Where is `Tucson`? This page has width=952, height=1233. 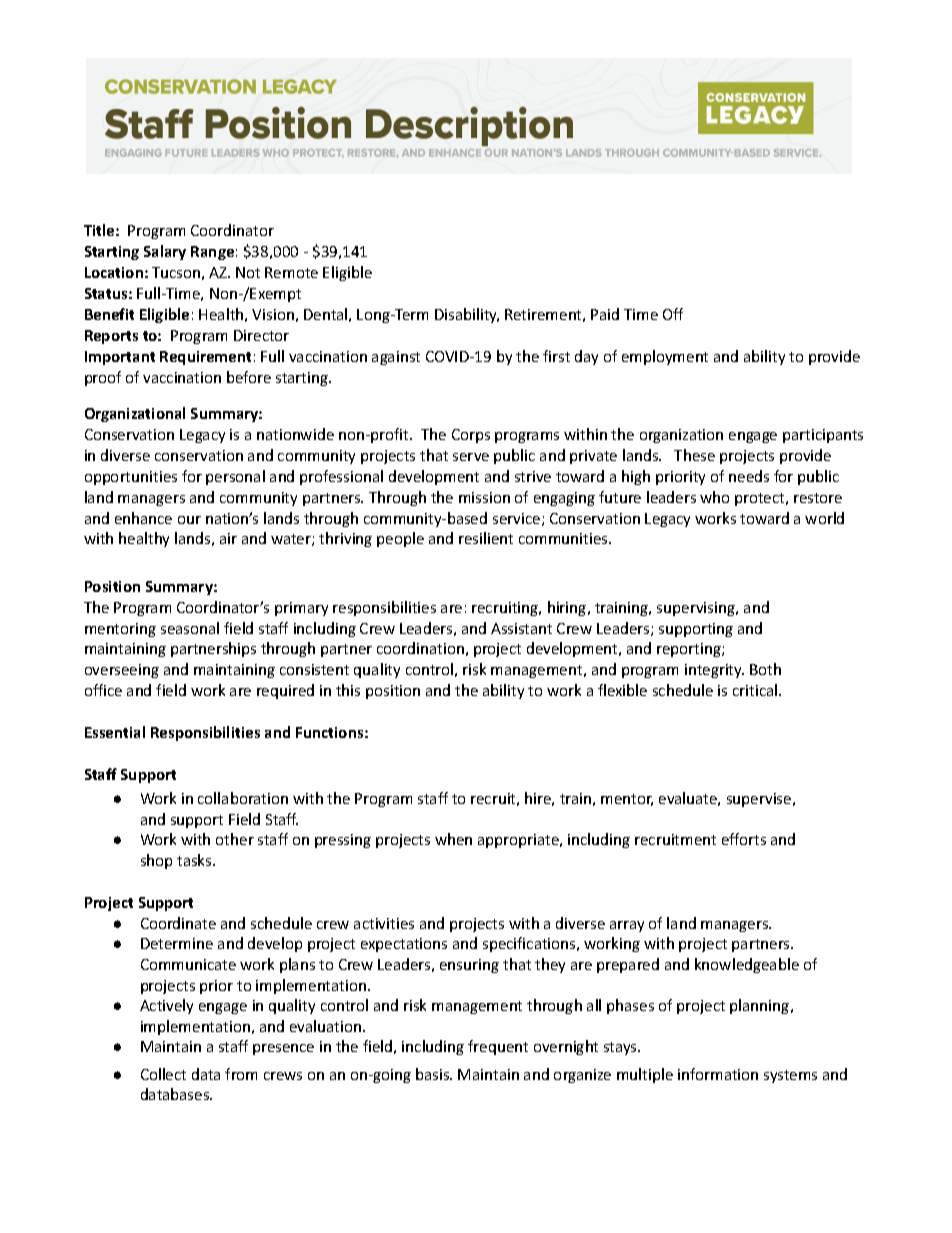 Tucson is located at coordinates (176, 272).
